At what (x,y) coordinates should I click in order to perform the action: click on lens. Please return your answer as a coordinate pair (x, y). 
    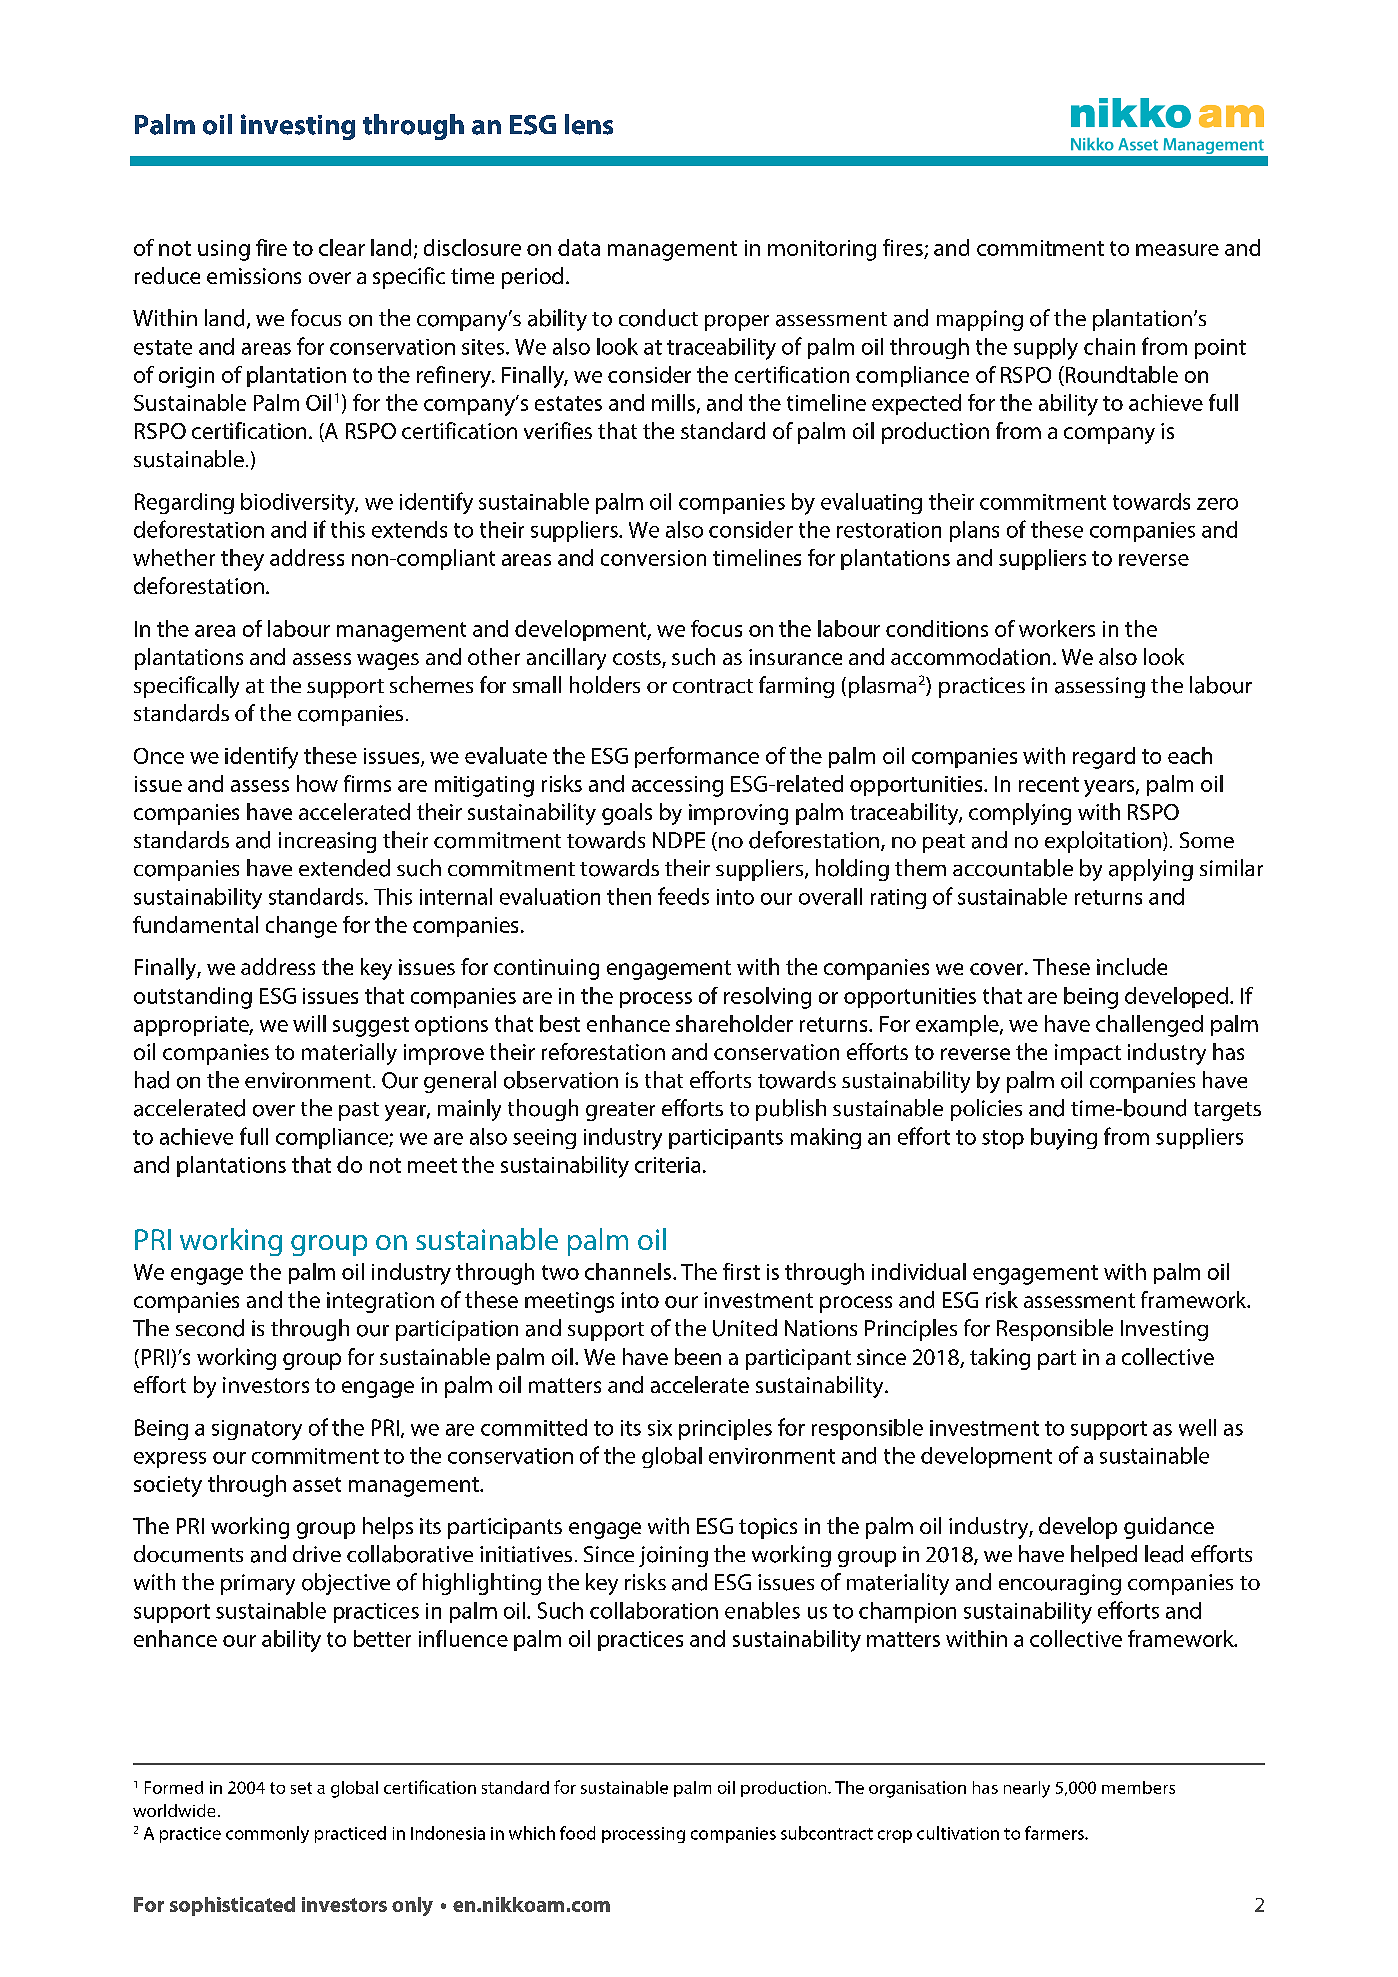
    Looking at the image, I should click on (589, 124).
